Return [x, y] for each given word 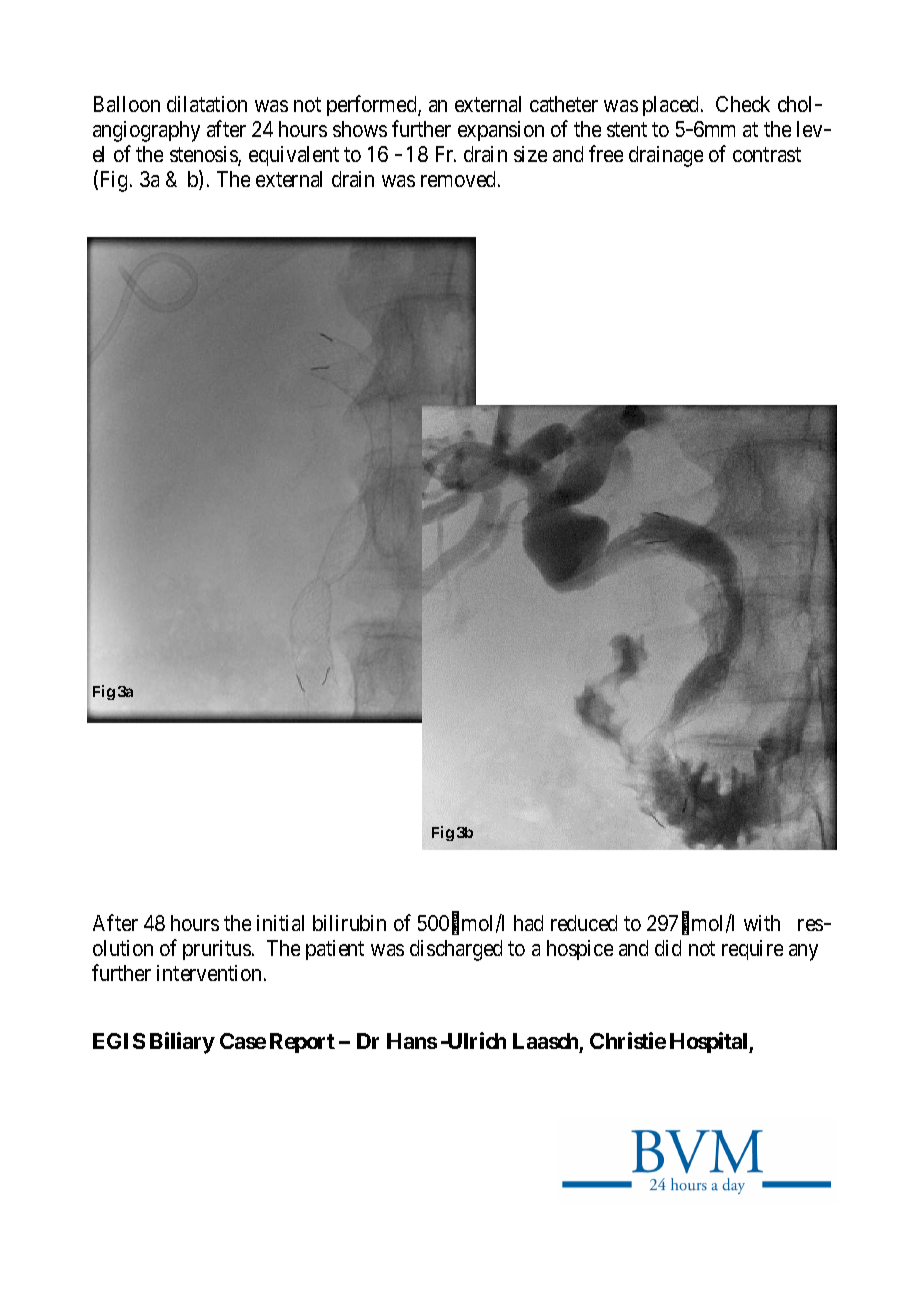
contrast [767, 154]
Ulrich [475, 1040]
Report [302, 1043]
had [528, 923]
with [762, 923]
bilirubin [349, 923]
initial [280, 923]
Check [743, 104]
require [752, 950]
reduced [584, 923]
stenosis [204, 155]
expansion [501, 131]
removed [460, 179]
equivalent [294, 156]
